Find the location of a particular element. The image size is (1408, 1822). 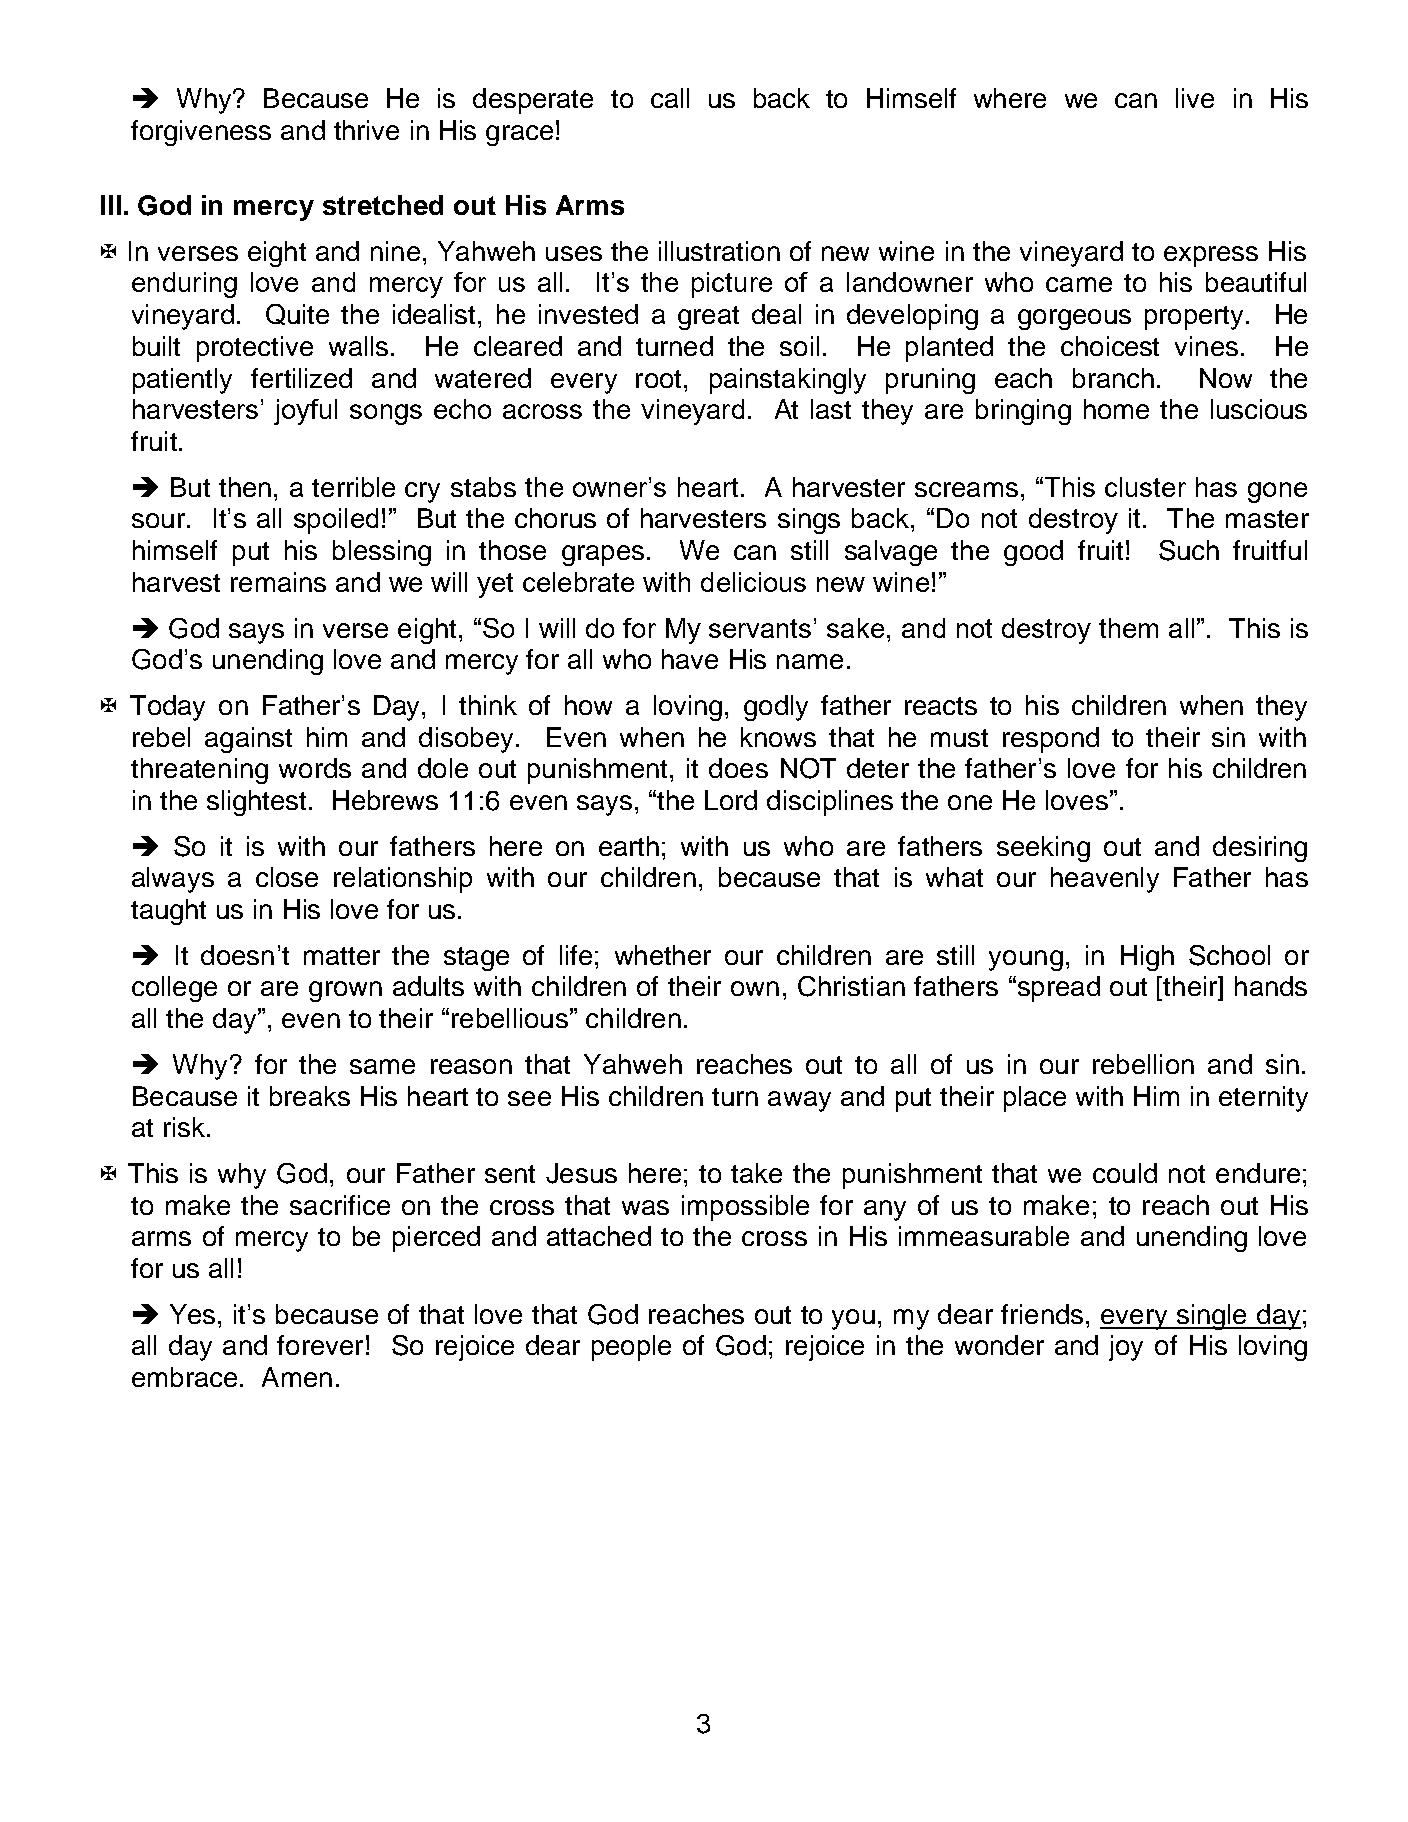

knows is located at coordinates (778, 737).
